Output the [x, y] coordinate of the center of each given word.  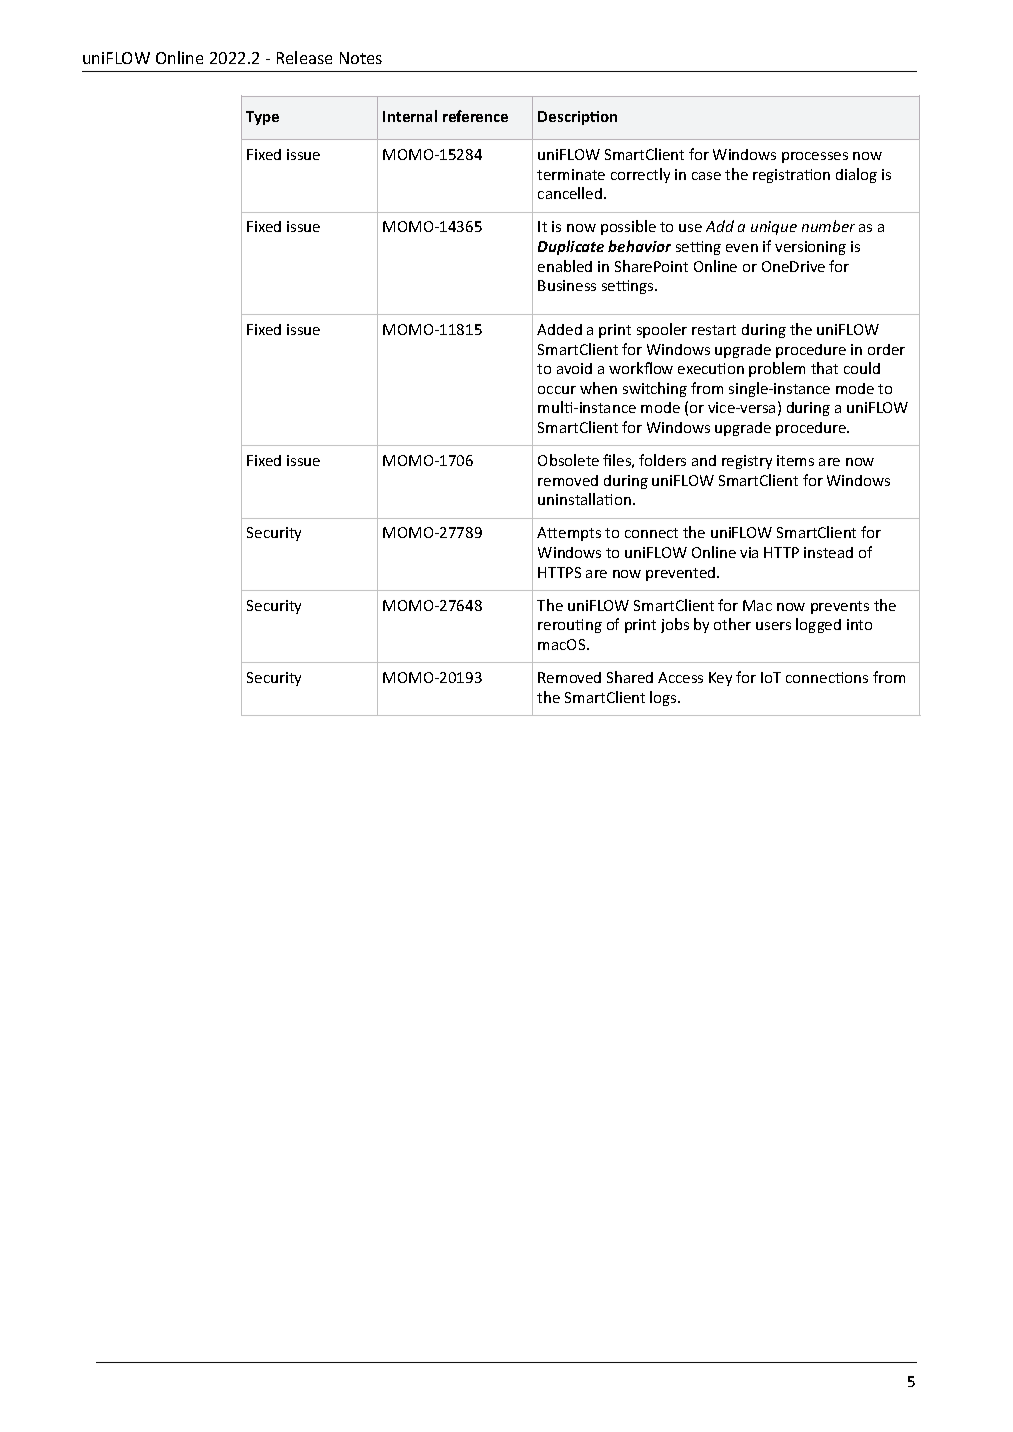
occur [557, 390]
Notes [361, 58]
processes [815, 157]
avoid [574, 368]
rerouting [570, 626]
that [824, 368]
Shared [630, 677]
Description [577, 118]
